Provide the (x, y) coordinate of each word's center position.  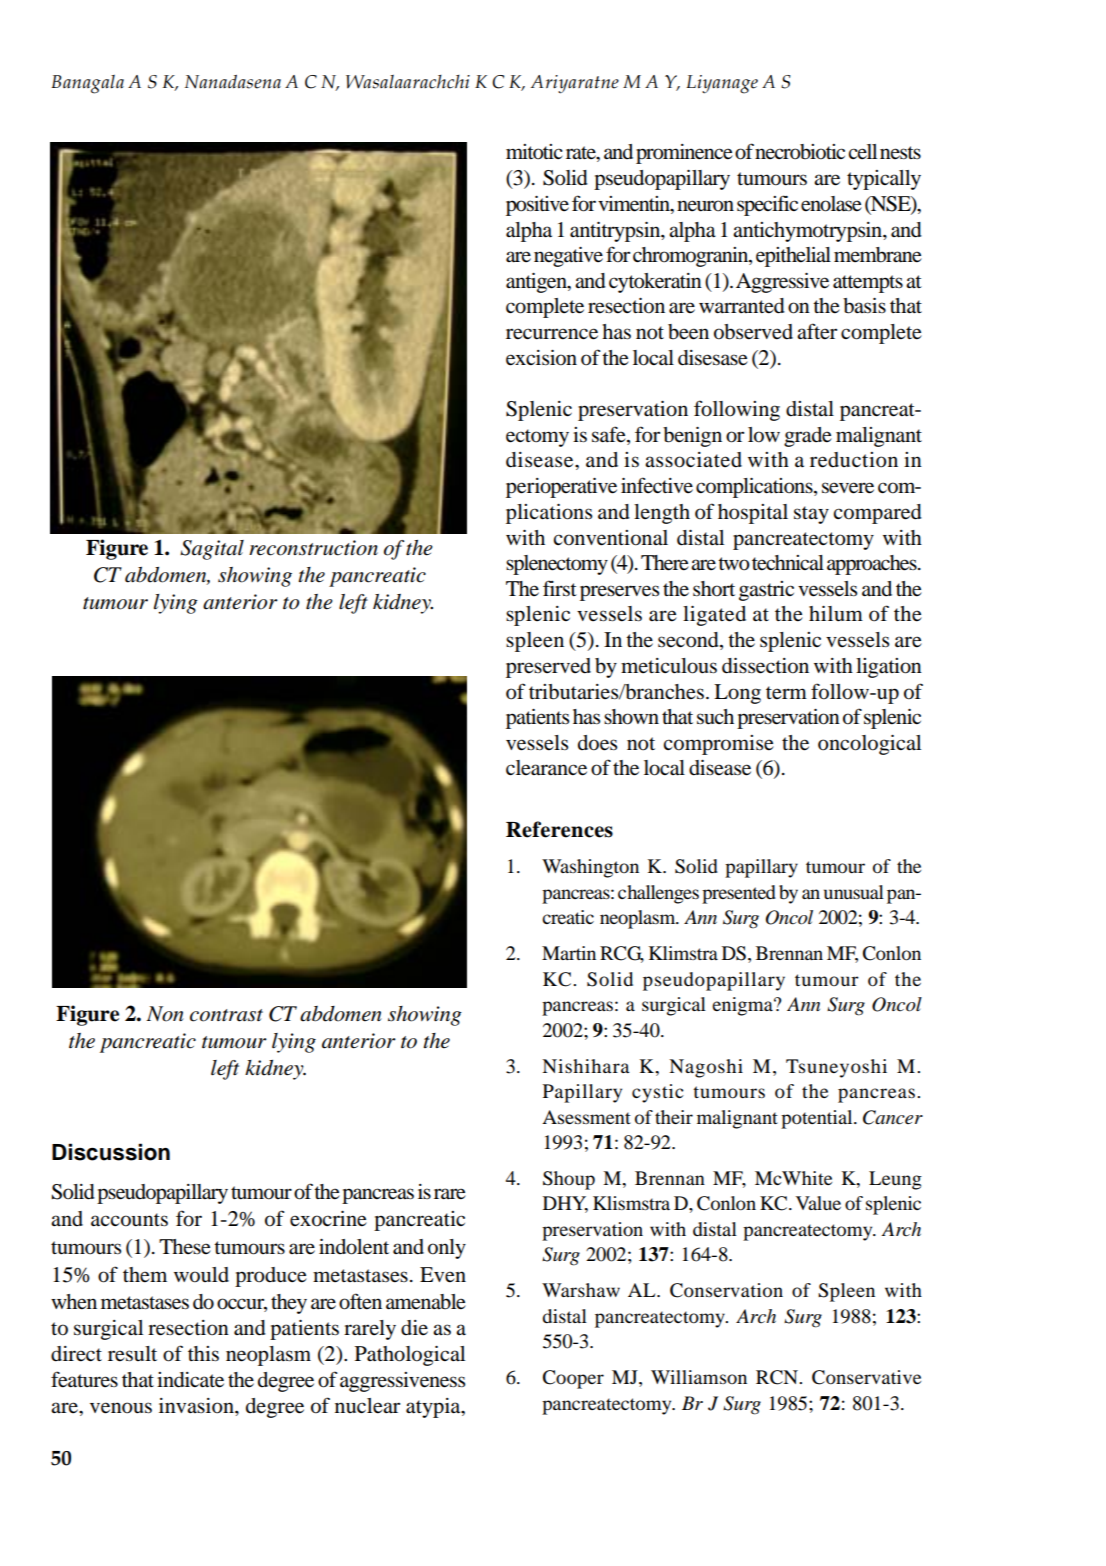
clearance (546, 768)
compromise (718, 745)
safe (610, 435)
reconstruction (313, 548)
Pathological (410, 1356)
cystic (658, 1093)
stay (811, 515)
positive (537, 206)
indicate (190, 1380)
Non (165, 1014)
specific (767, 205)
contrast (226, 1015)
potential (818, 1119)
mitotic (534, 152)
